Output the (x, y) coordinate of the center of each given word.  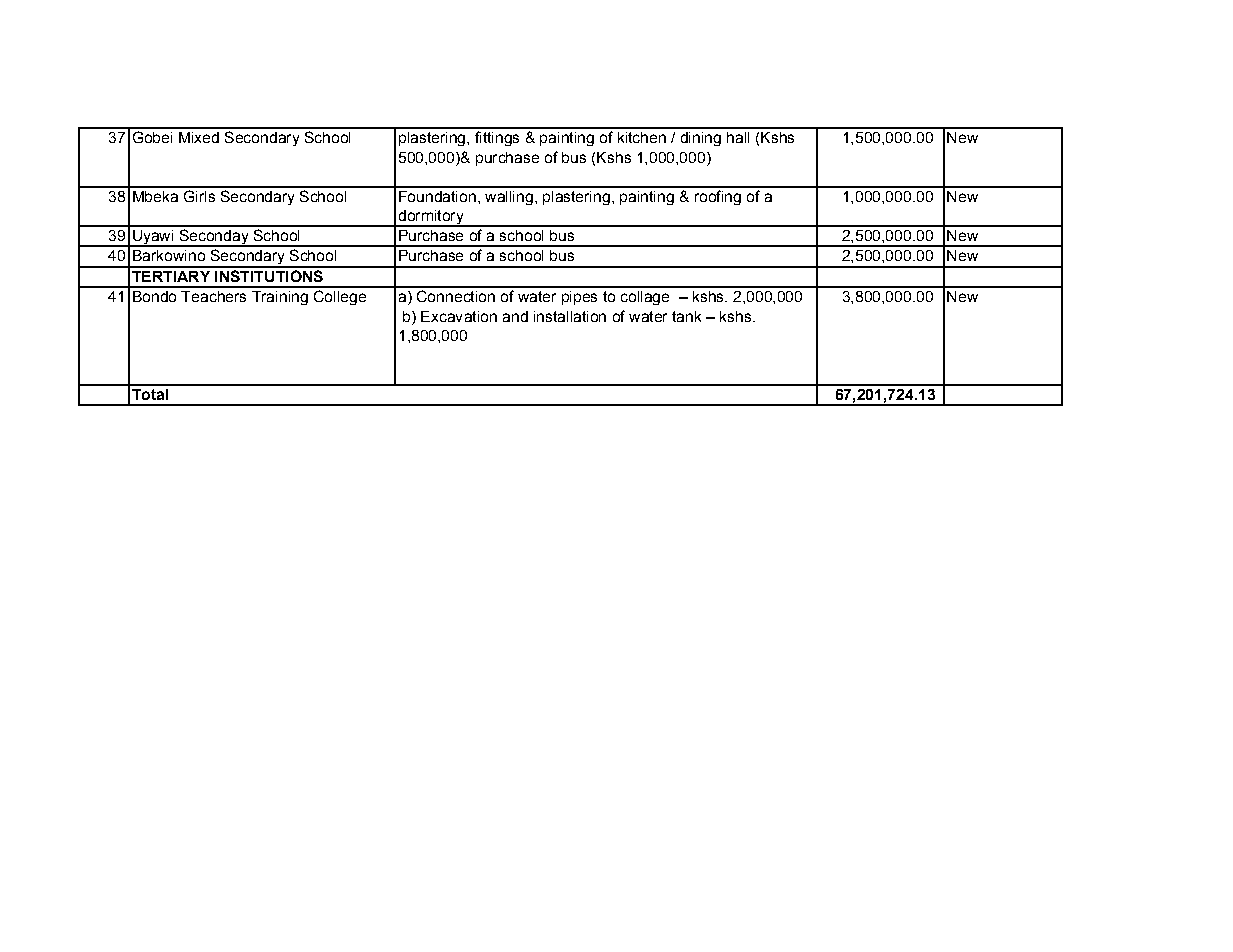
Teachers (213, 296)
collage (645, 298)
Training (280, 298)
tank (686, 316)
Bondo (154, 296)
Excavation (459, 316)
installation (570, 316)
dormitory (431, 218)
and (515, 316)
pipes (579, 298)
